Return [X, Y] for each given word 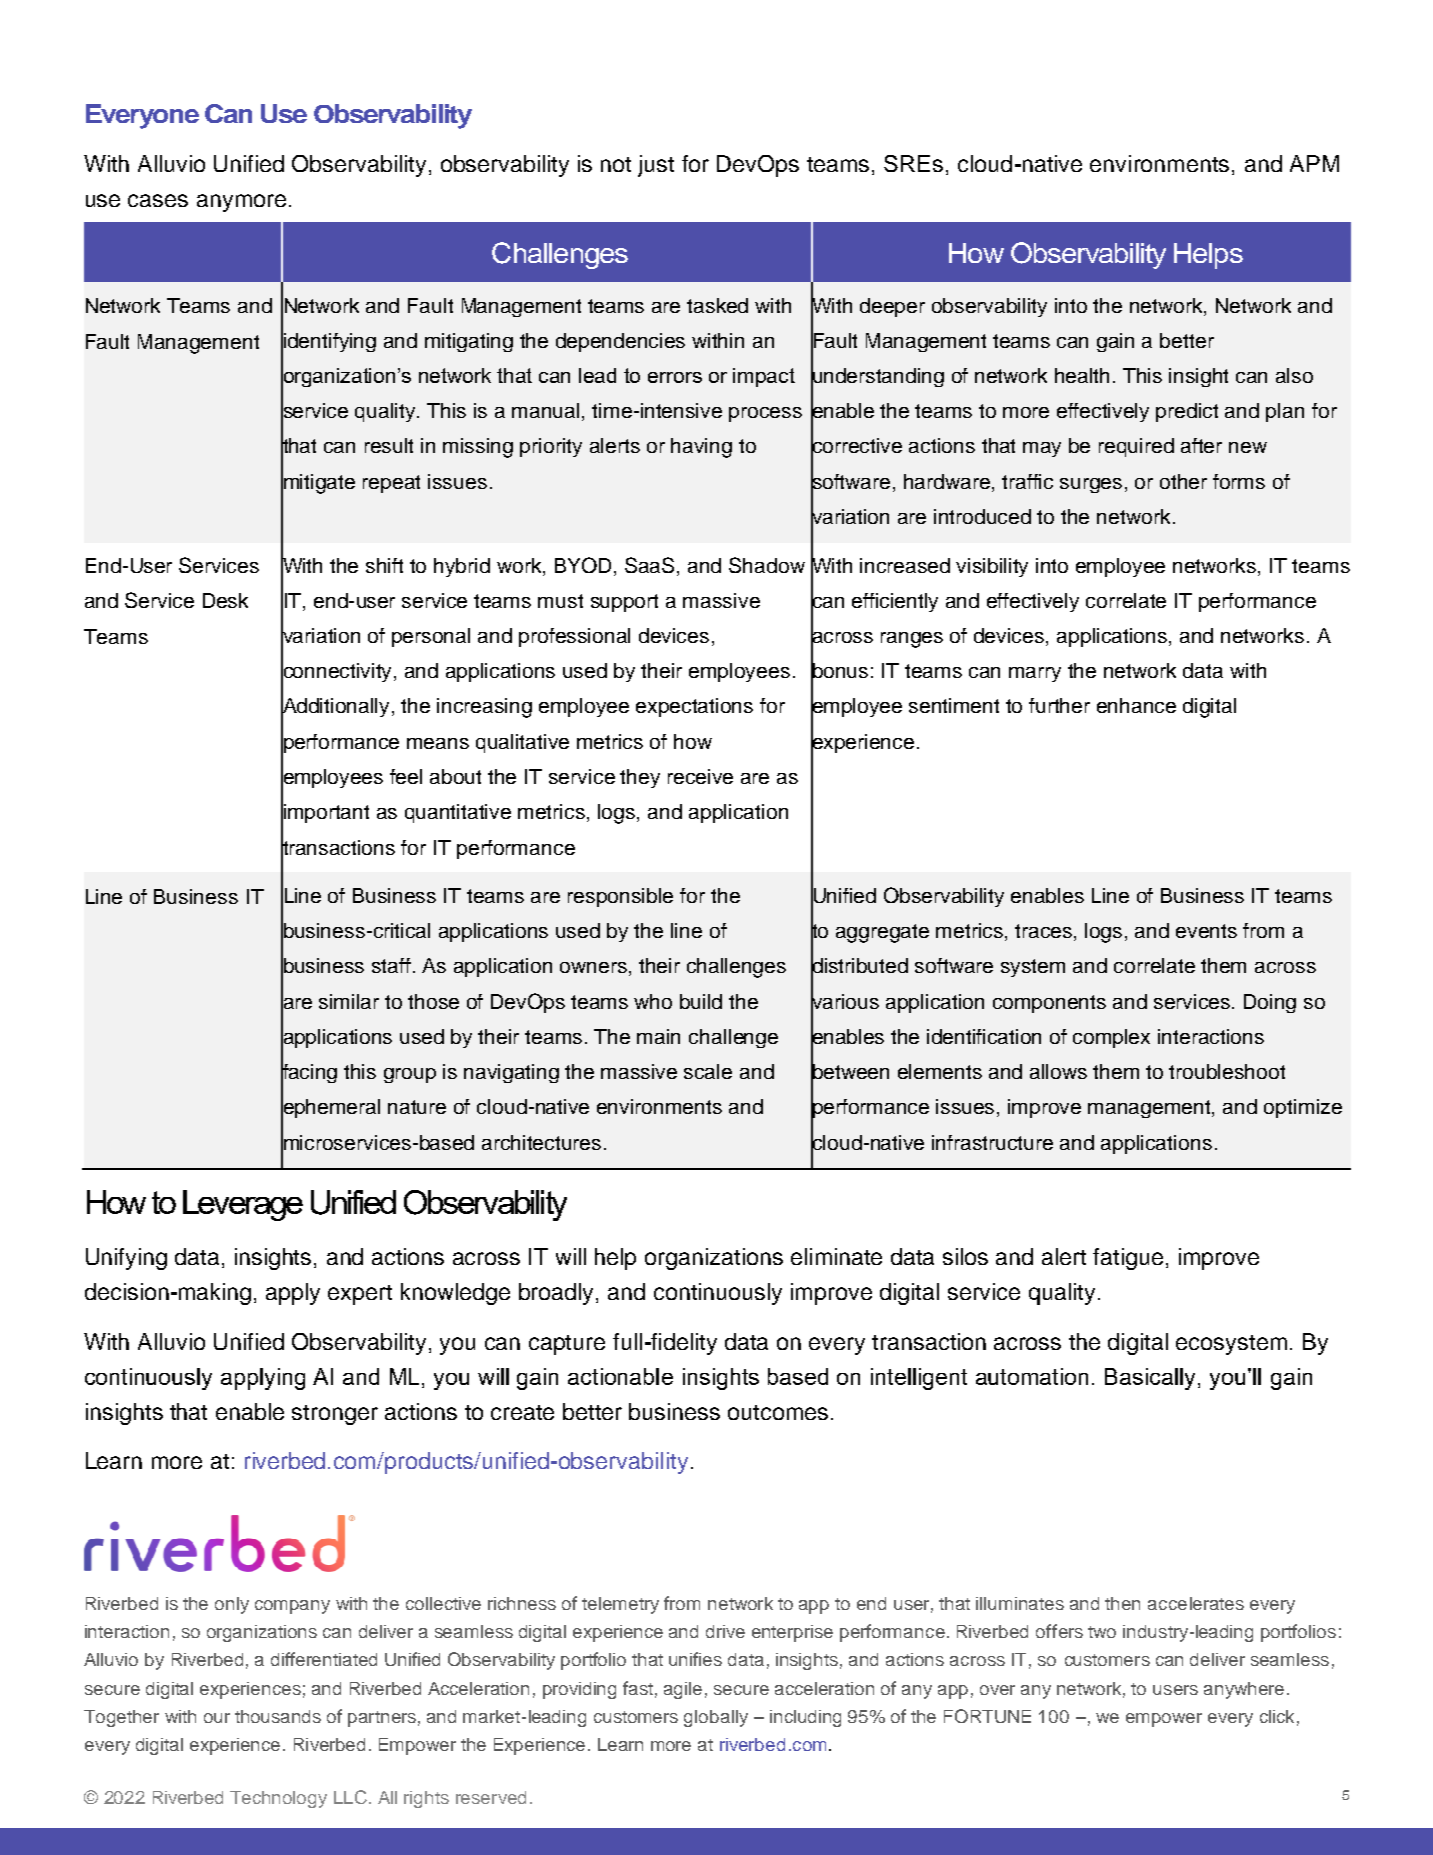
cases [158, 200]
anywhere [1244, 1690]
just [656, 166]
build [701, 1001]
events [1206, 931]
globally [716, 1718]
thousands [278, 1716]
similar [349, 1001]
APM [1314, 163]
